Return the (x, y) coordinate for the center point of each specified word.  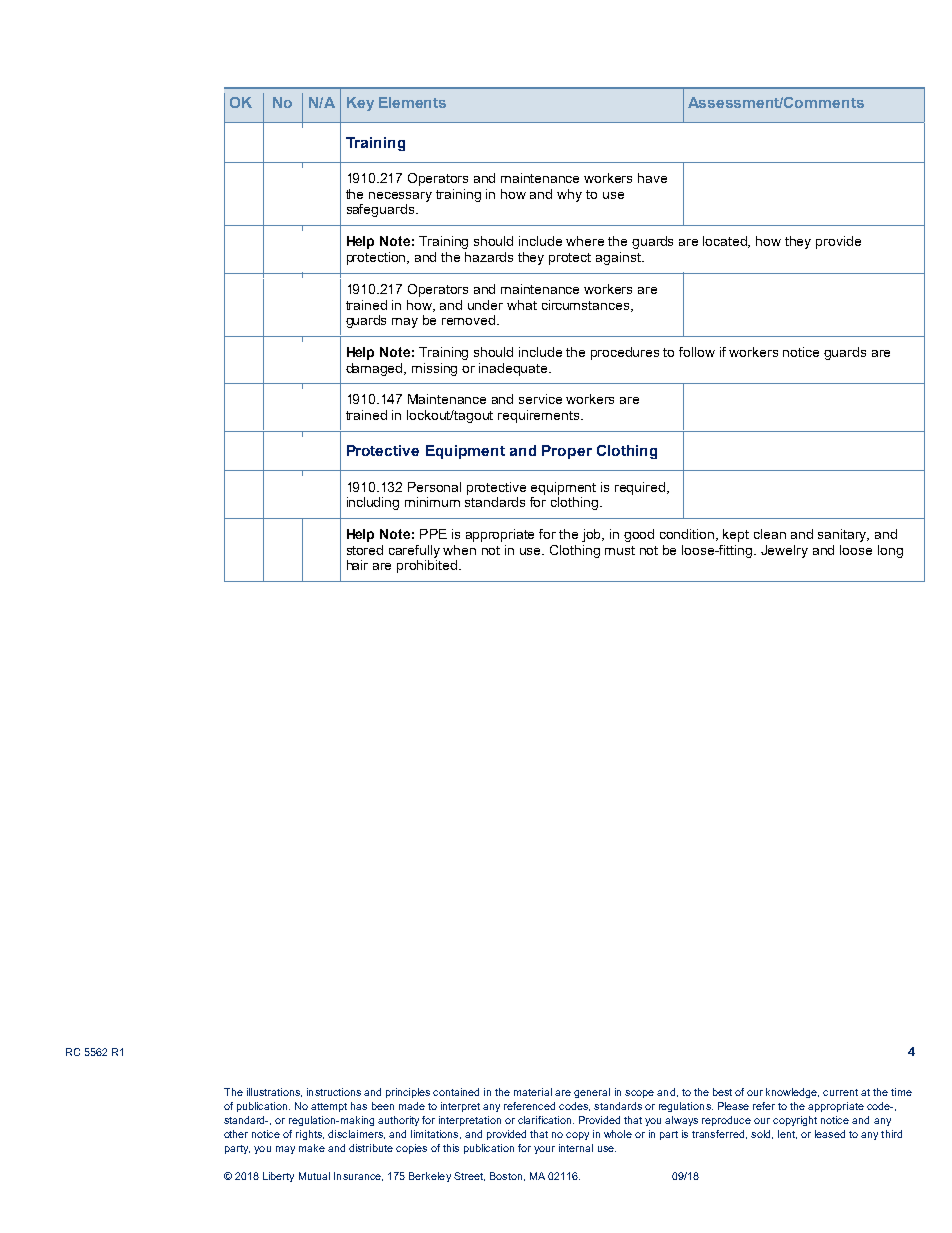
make (312, 1148)
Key (360, 104)
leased (830, 1134)
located (726, 242)
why (569, 195)
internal (576, 1148)
